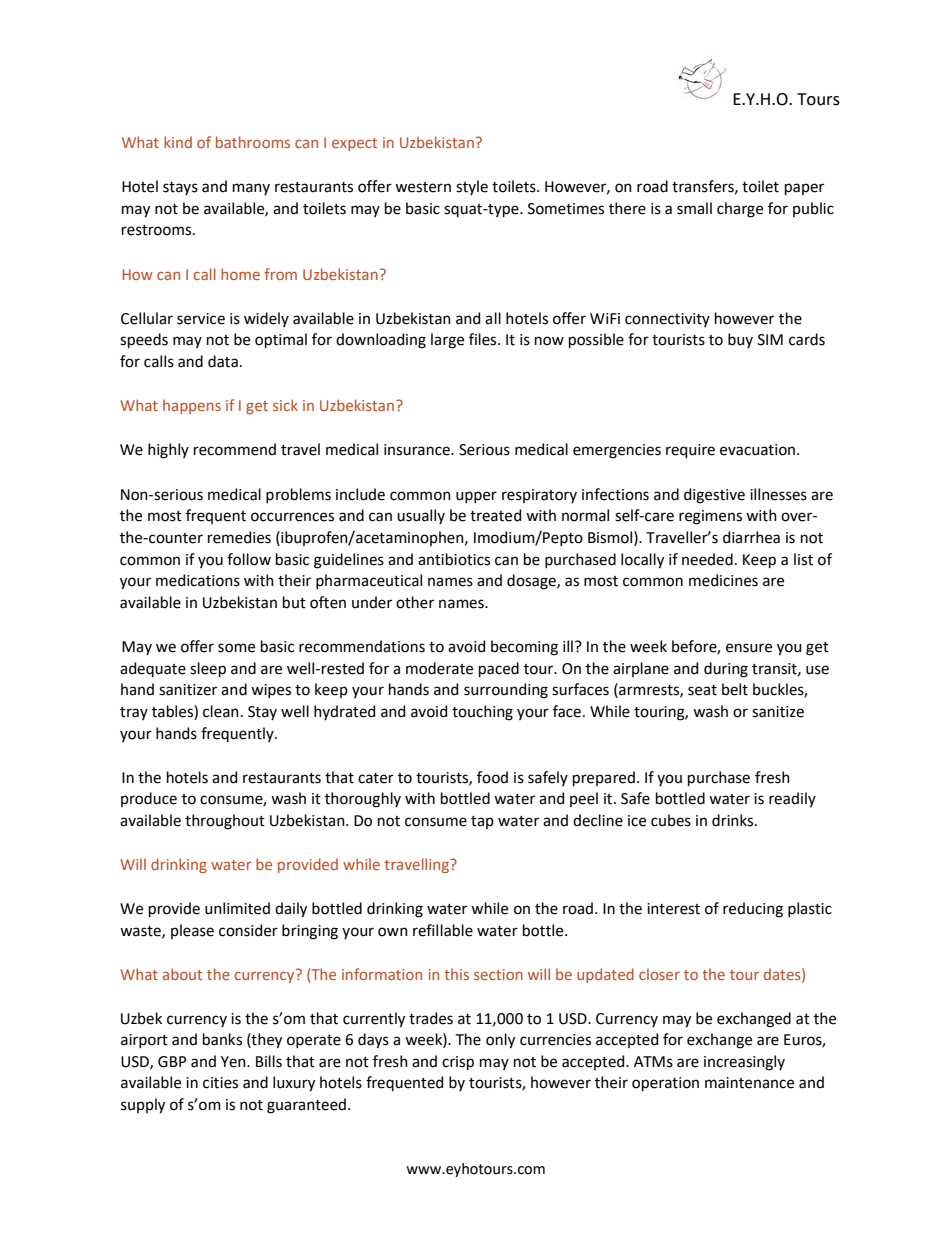 Image resolution: width=952 pixels, height=1233 pixels. I want to click on charge, so click(740, 210).
